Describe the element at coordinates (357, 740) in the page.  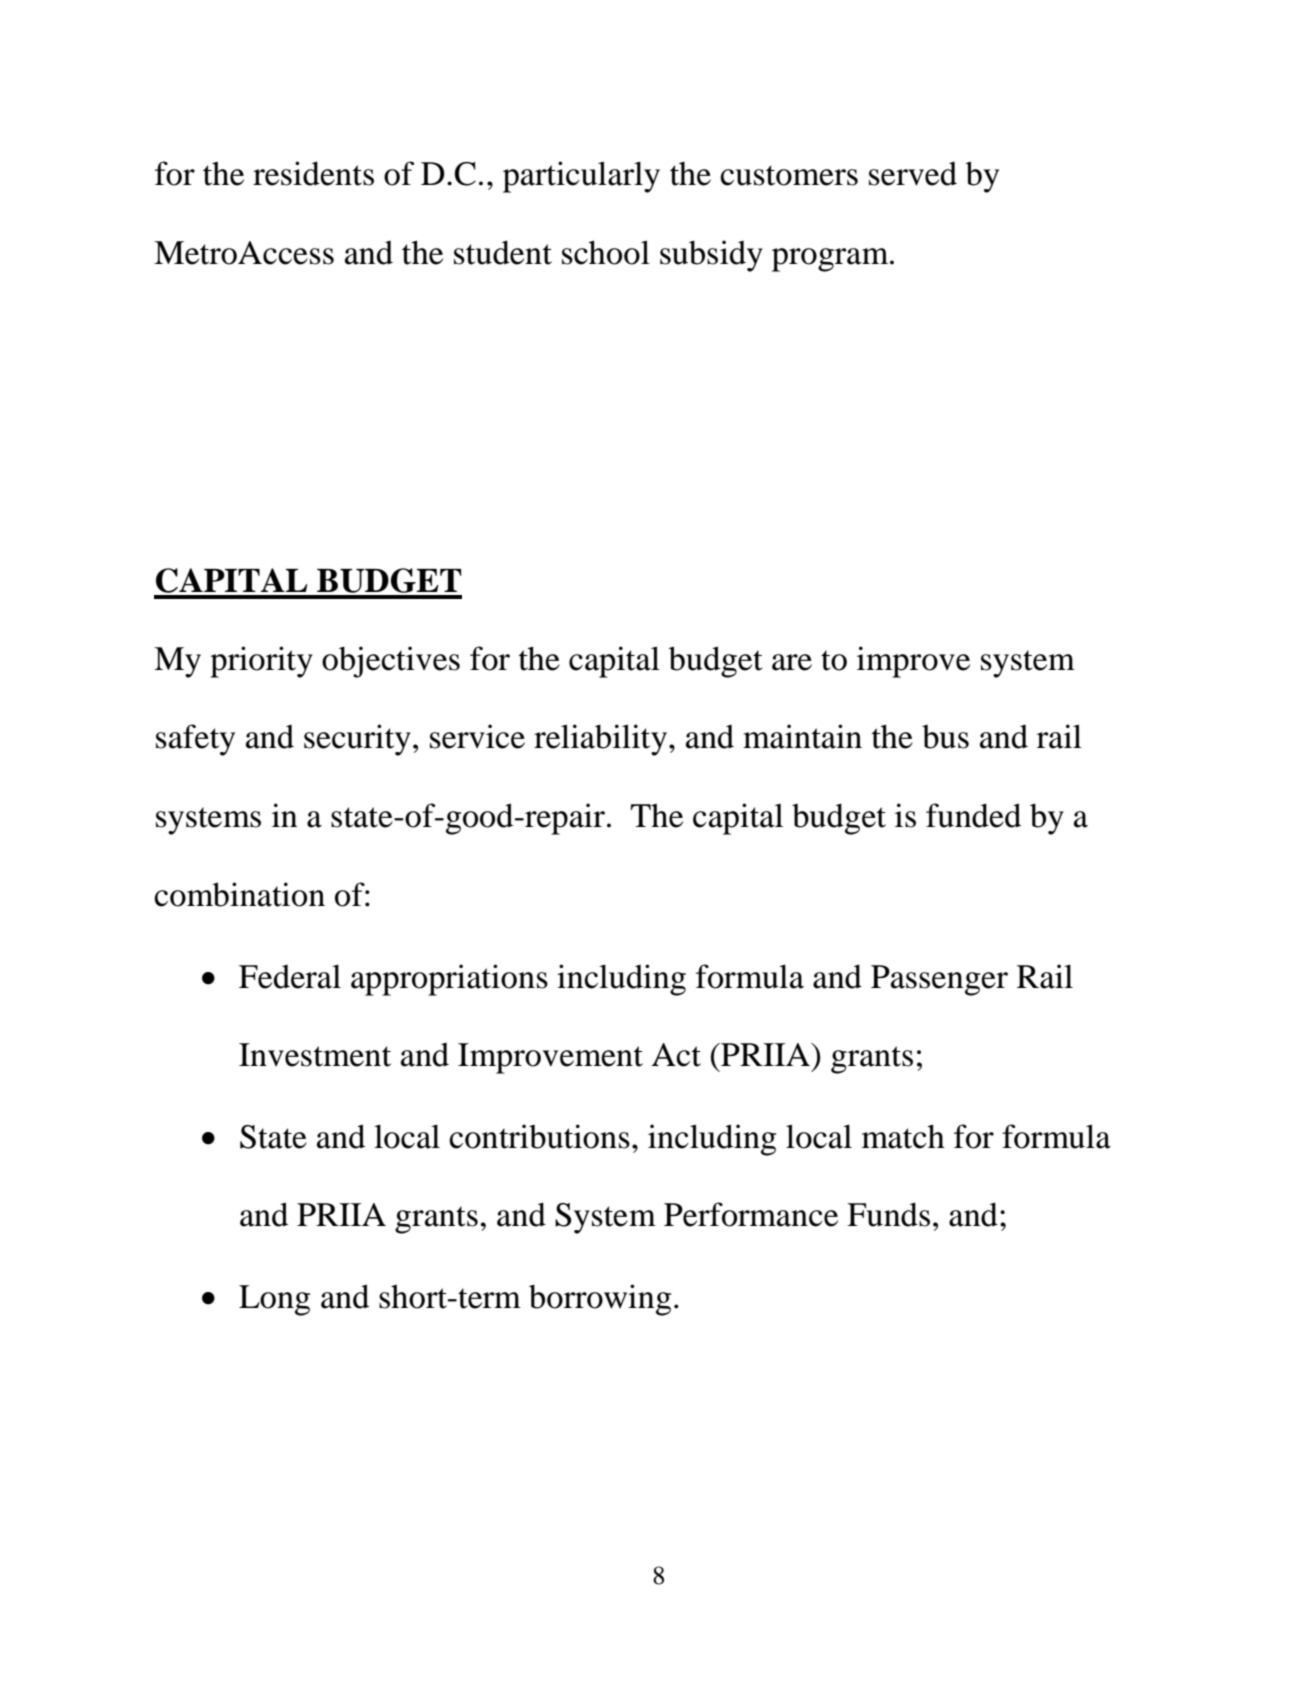
I see `security` at that location.
